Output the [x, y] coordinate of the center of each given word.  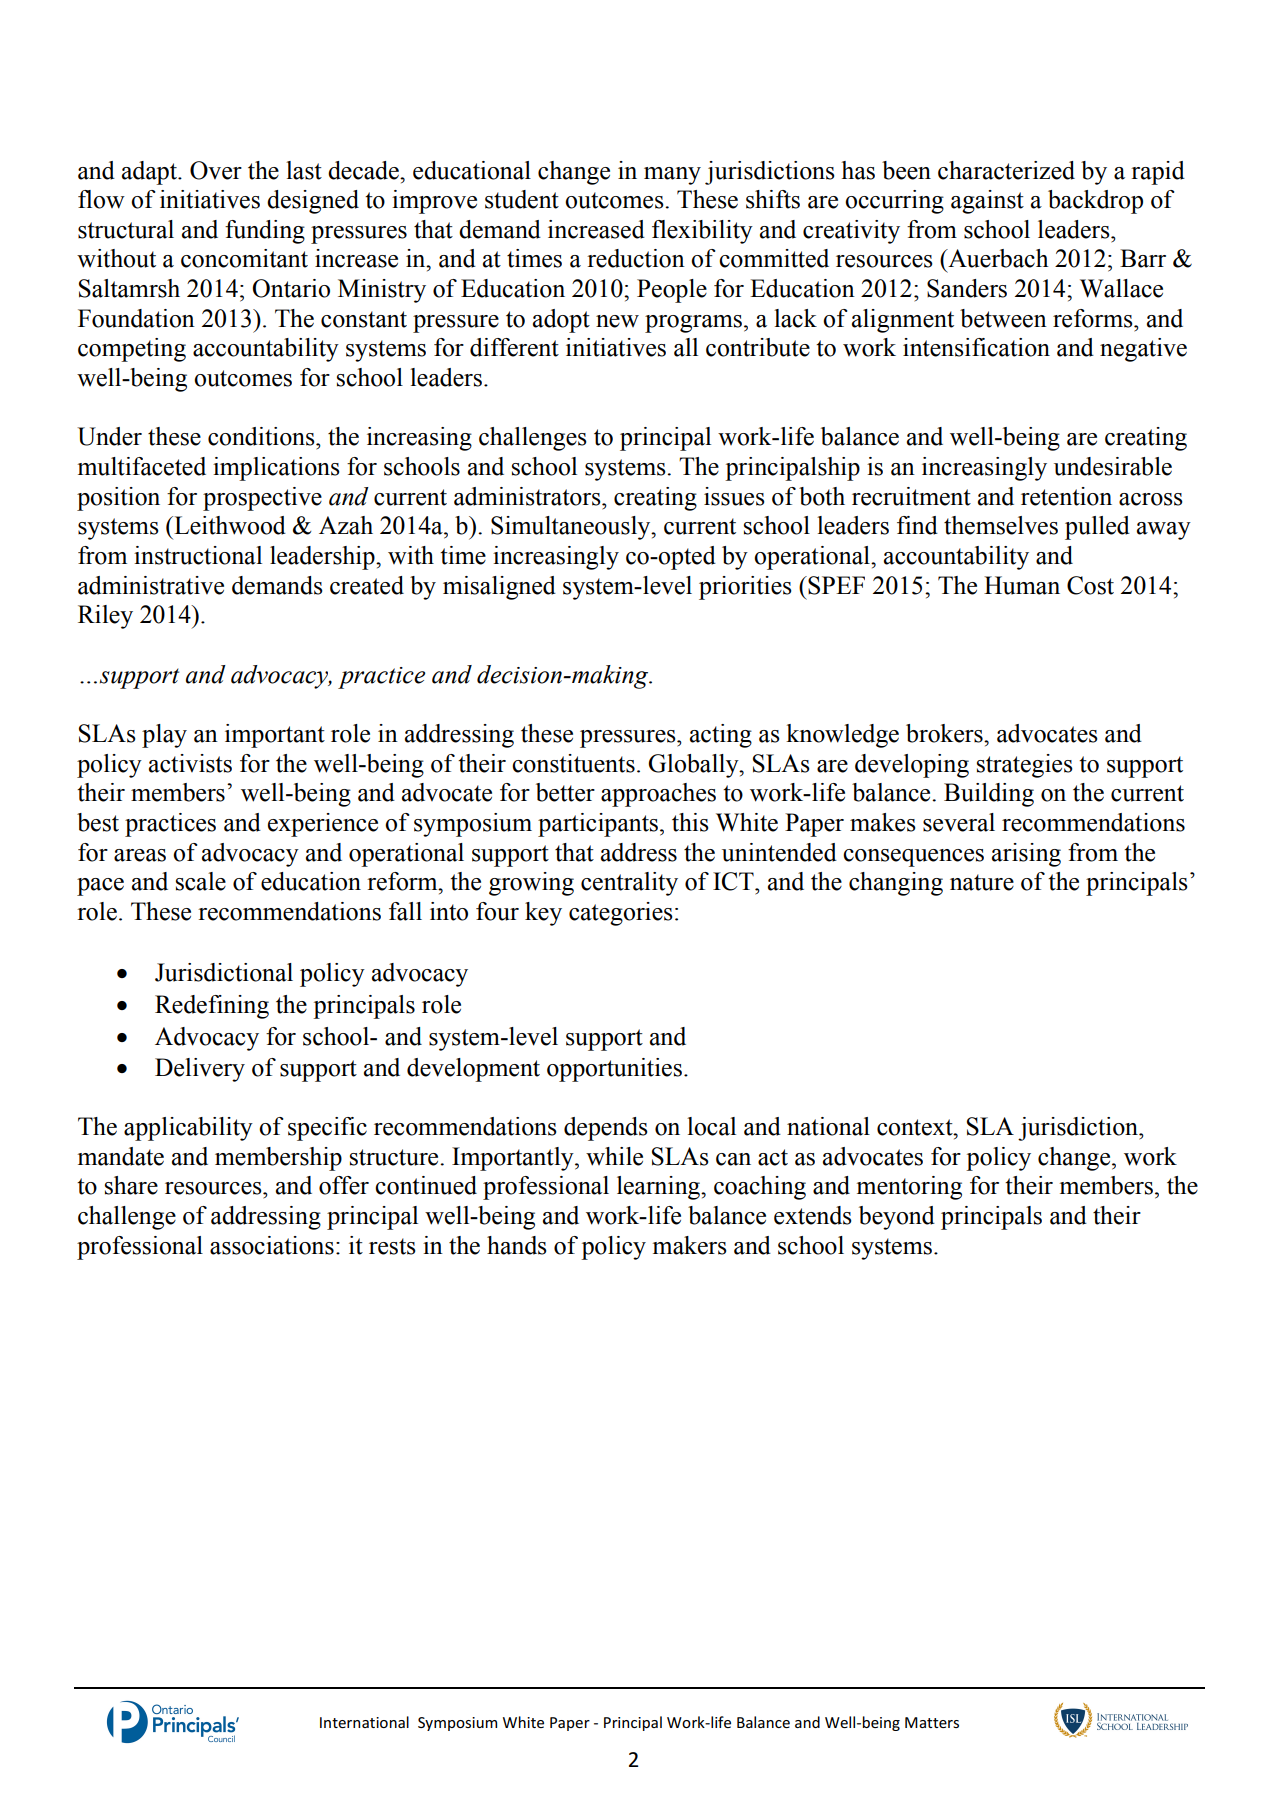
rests [392, 1246]
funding [265, 232]
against [987, 202]
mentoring [909, 1188]
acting [721, 736]
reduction [636, 258]
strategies [1025, 766]
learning [660, 1188]
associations [272, 1245]
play [164, 736]
